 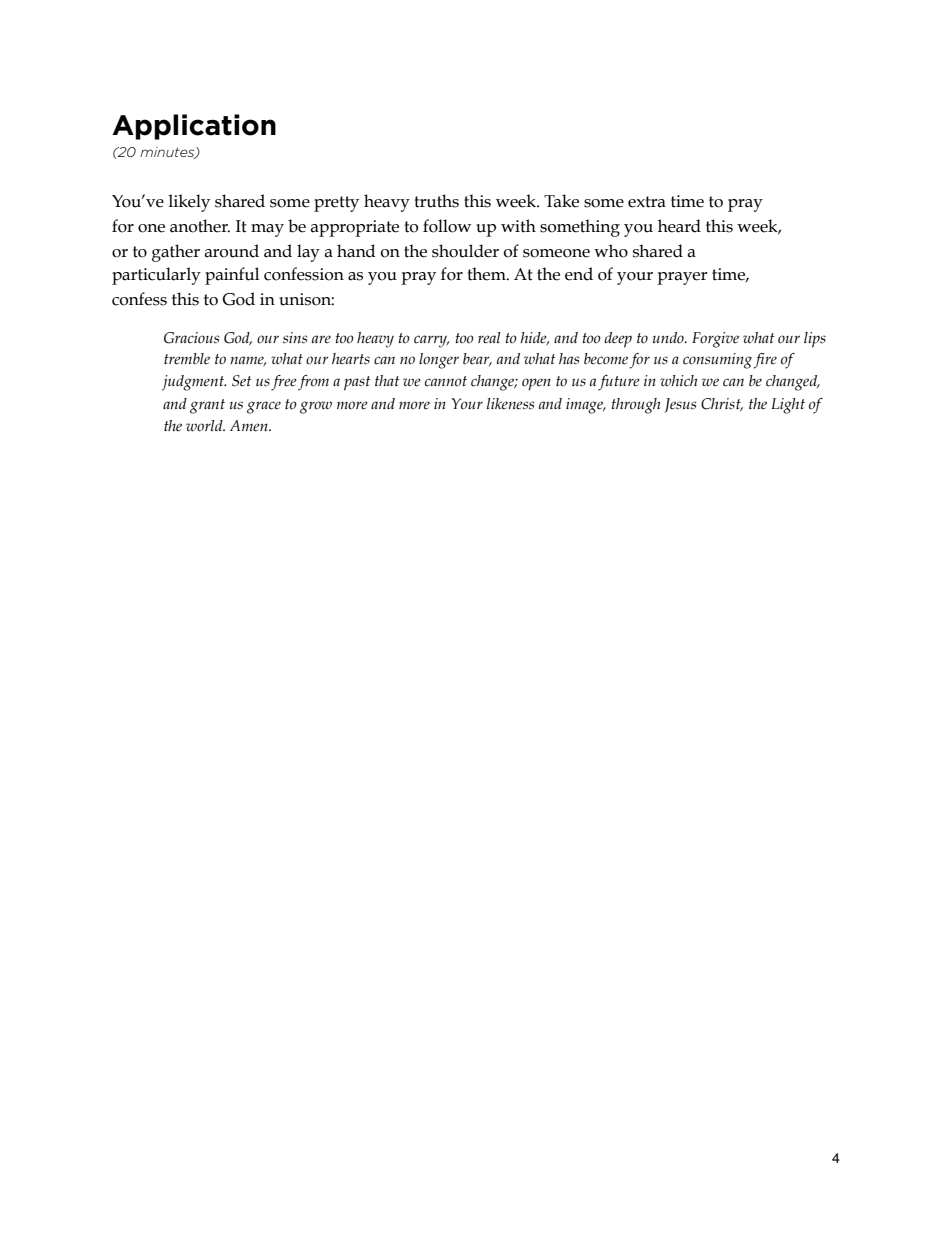 What do you see at coordinates (579, 274) in the page?
I see `end` at bounding box center [579, 274].
